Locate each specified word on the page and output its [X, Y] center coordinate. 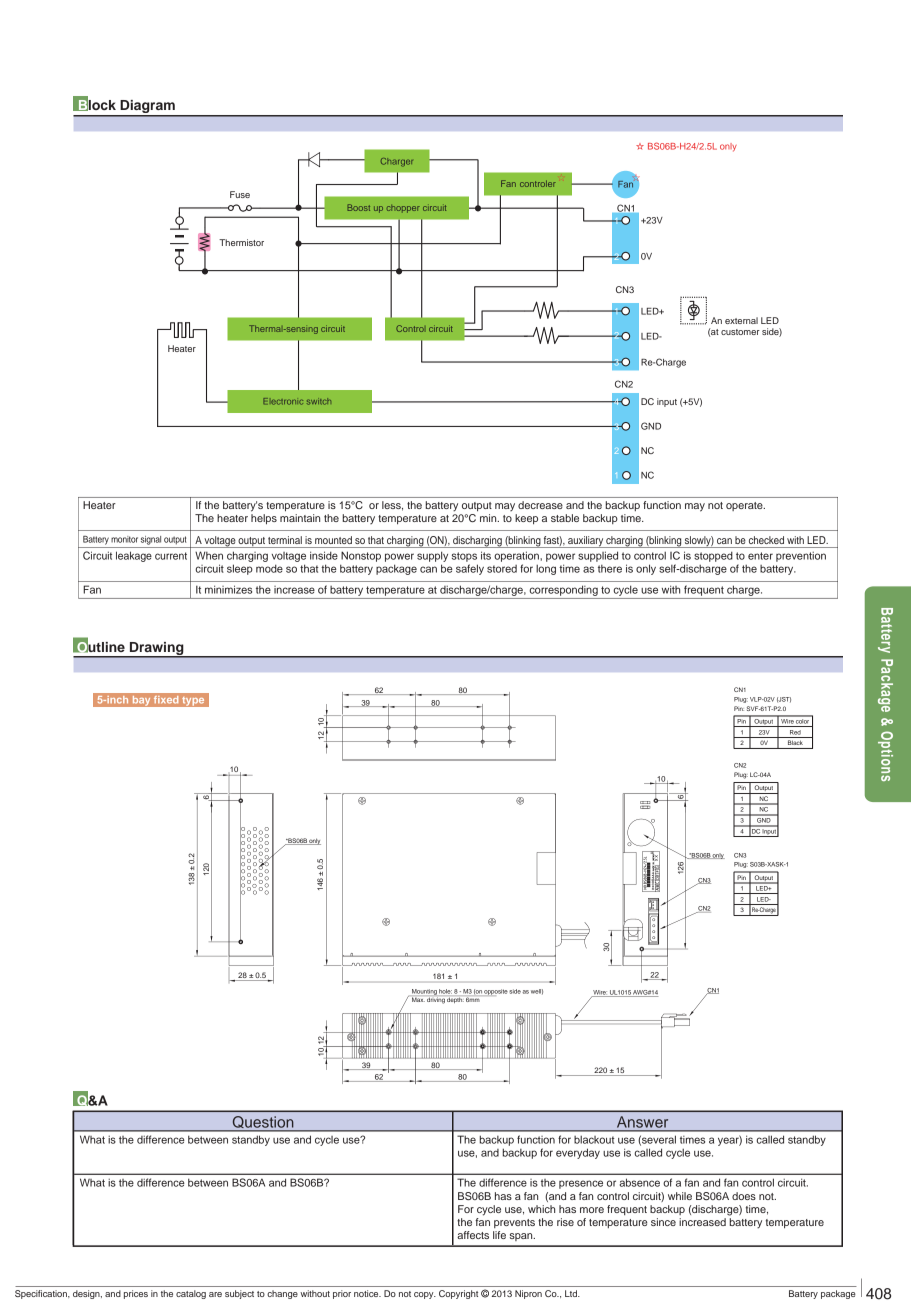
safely [470, 569]
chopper [403, 209]
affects [473, 1235]
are [215, 1294]
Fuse [240, 194]
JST [784, 700]
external [741, 320]
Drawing [157, 649]
